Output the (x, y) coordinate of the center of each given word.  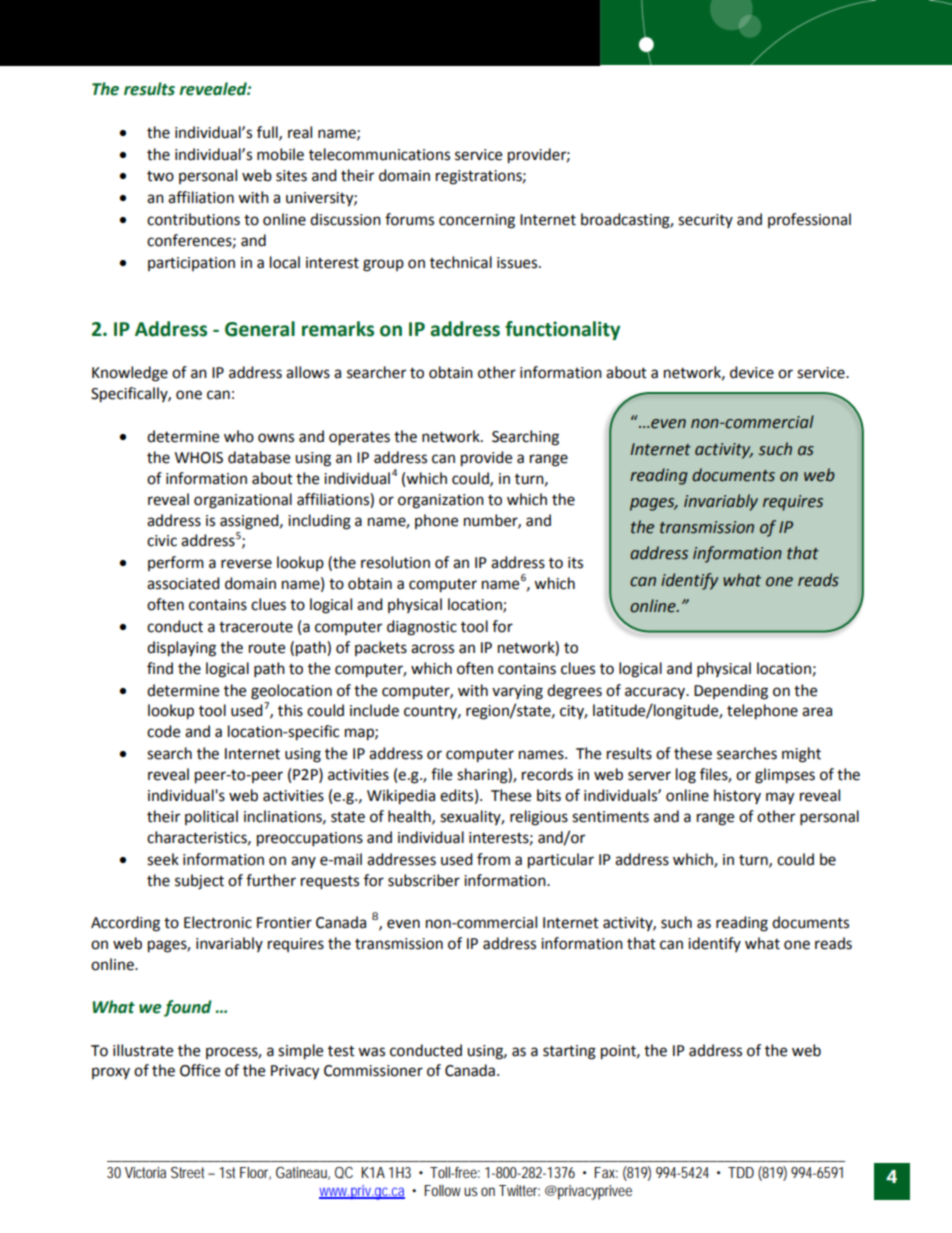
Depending (731, 692)
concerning (477, 221)
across (432, 649)
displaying (181, 649)
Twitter (519, 1190)
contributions (193, 219)
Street (190, 1172)
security (705, 221)
